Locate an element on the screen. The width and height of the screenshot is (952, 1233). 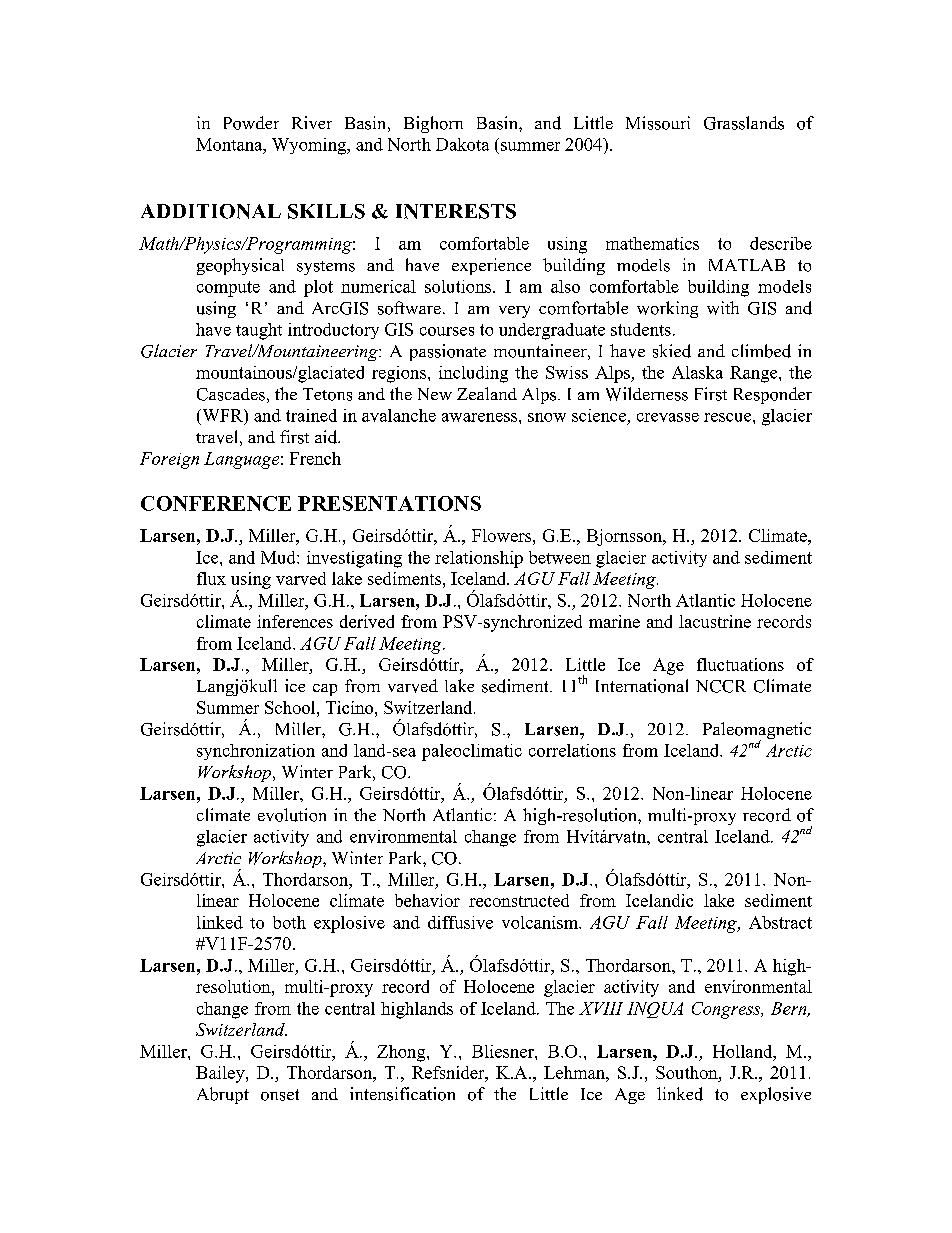
including is located at coordinates (473, 374).
